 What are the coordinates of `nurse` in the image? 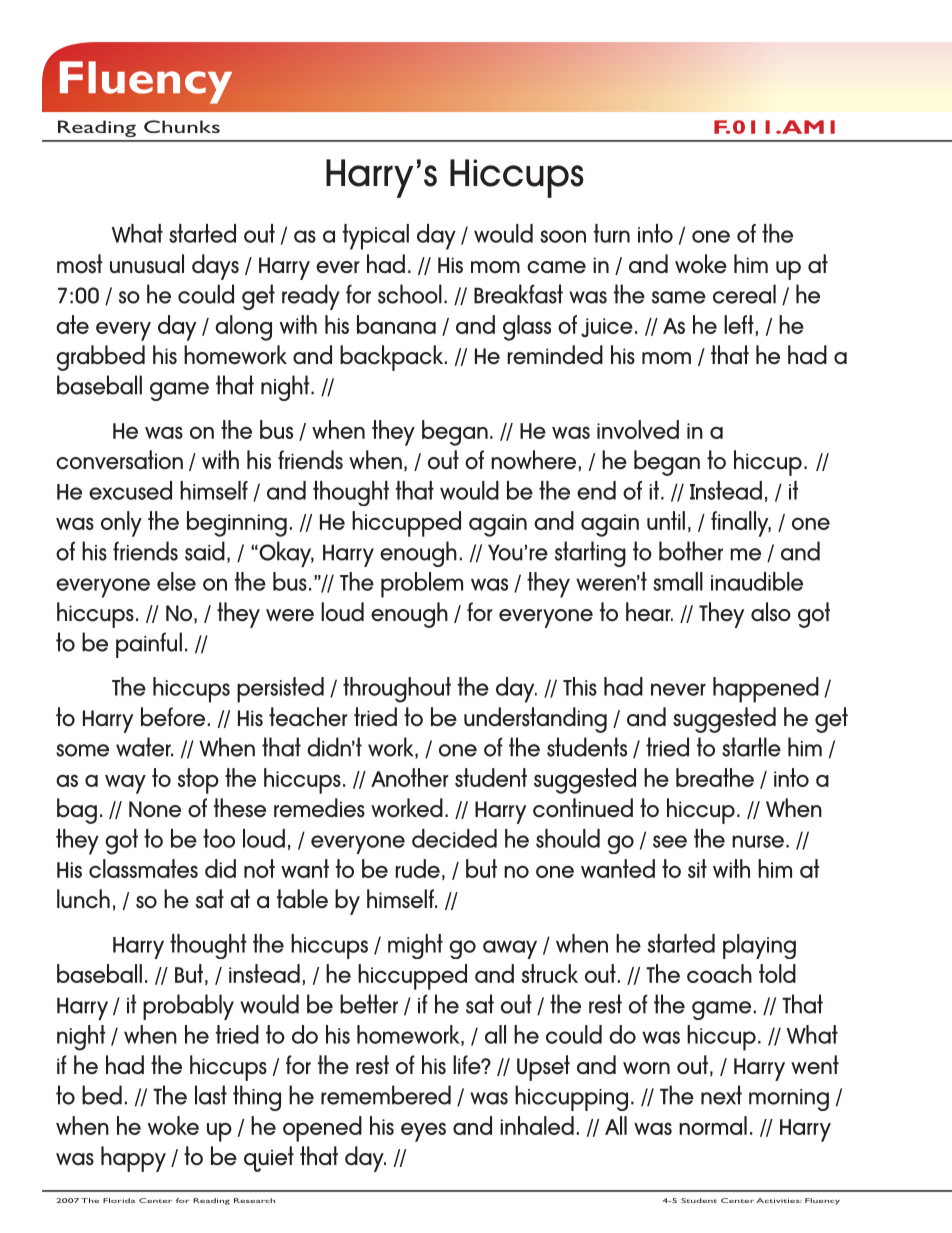 It's located at (758, 841).
